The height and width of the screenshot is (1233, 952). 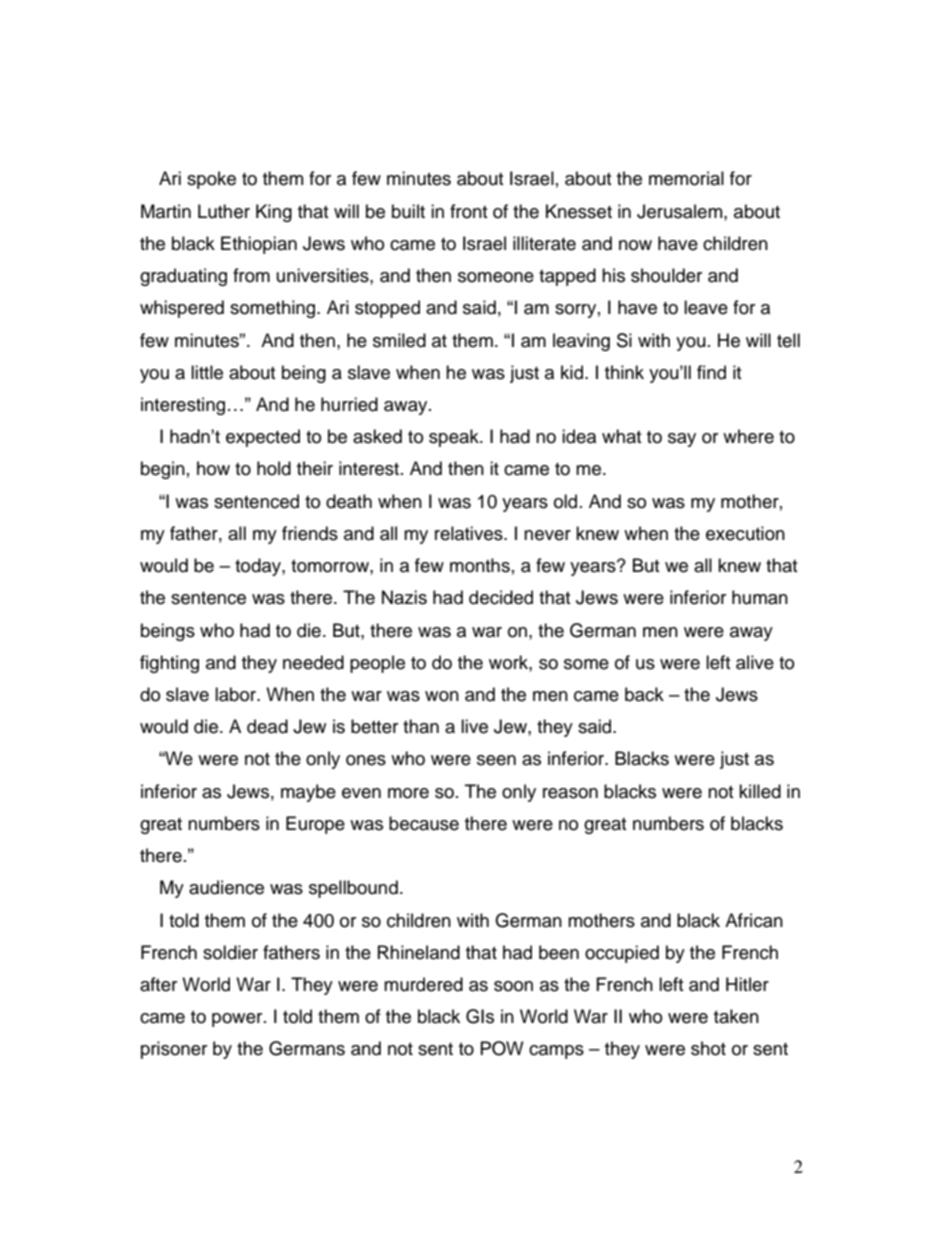 I want to click on front, so click(x=468, y=211).
